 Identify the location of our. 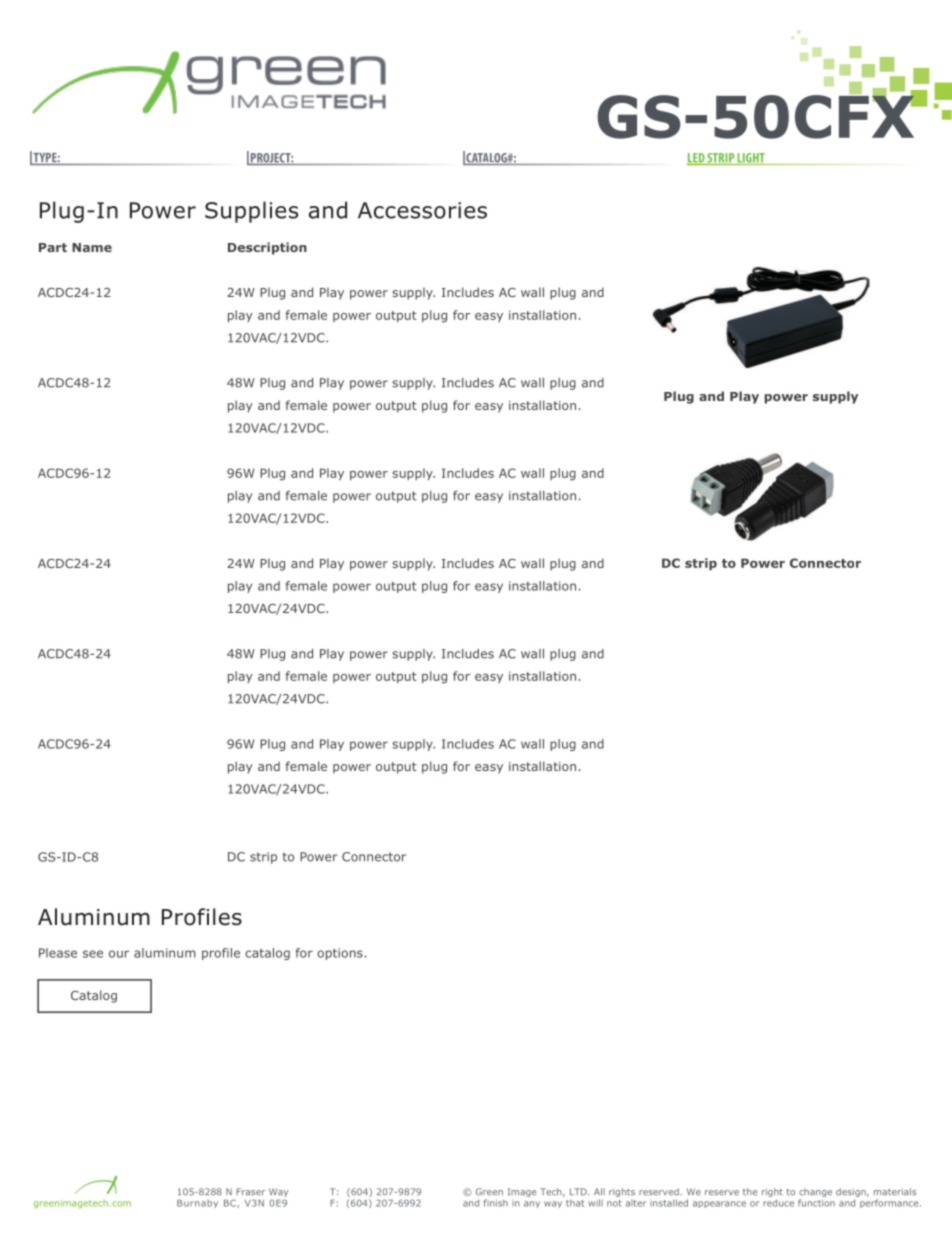
(119, 954).
